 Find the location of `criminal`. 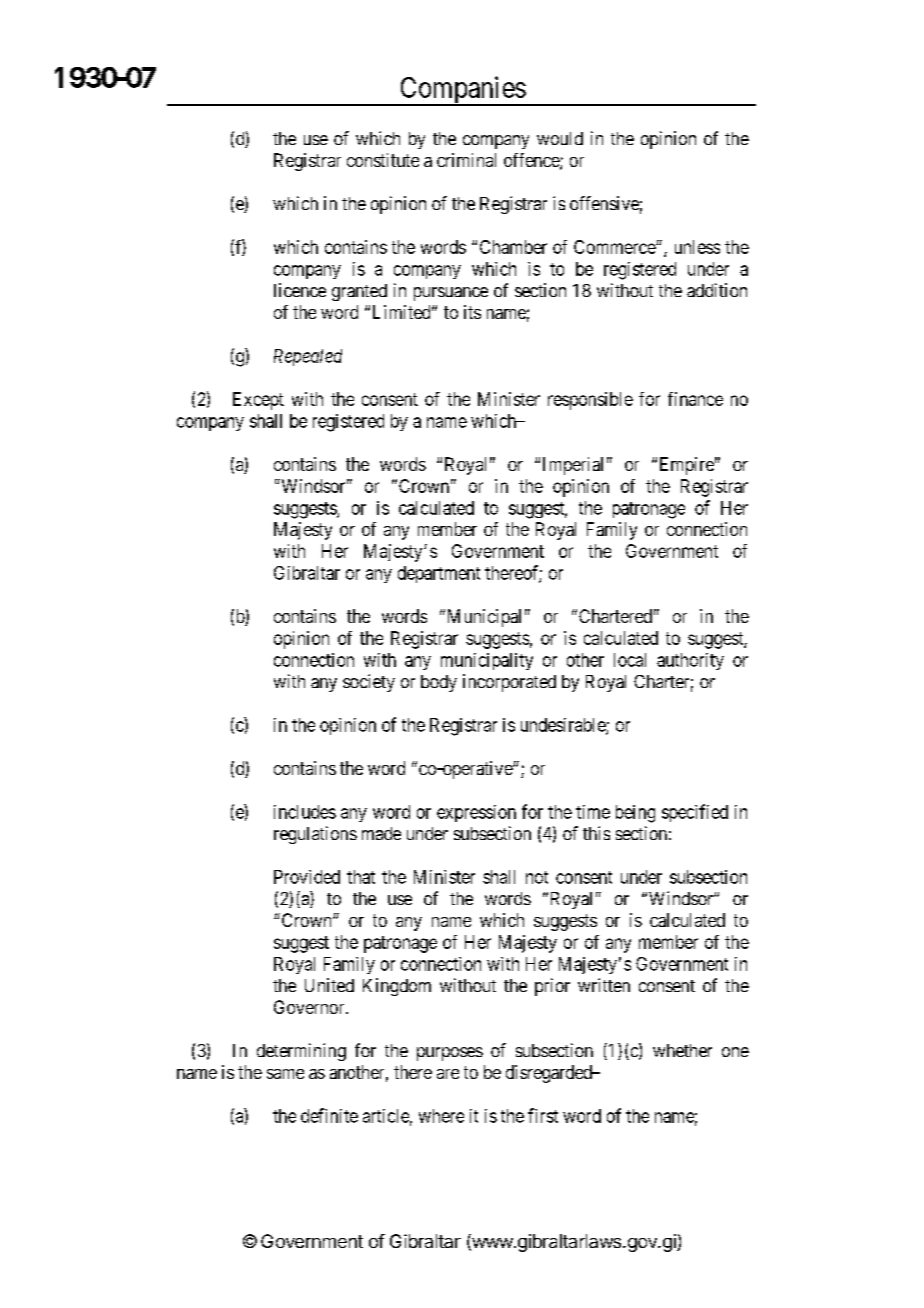

criminal is located at coordinates (466, 160).
